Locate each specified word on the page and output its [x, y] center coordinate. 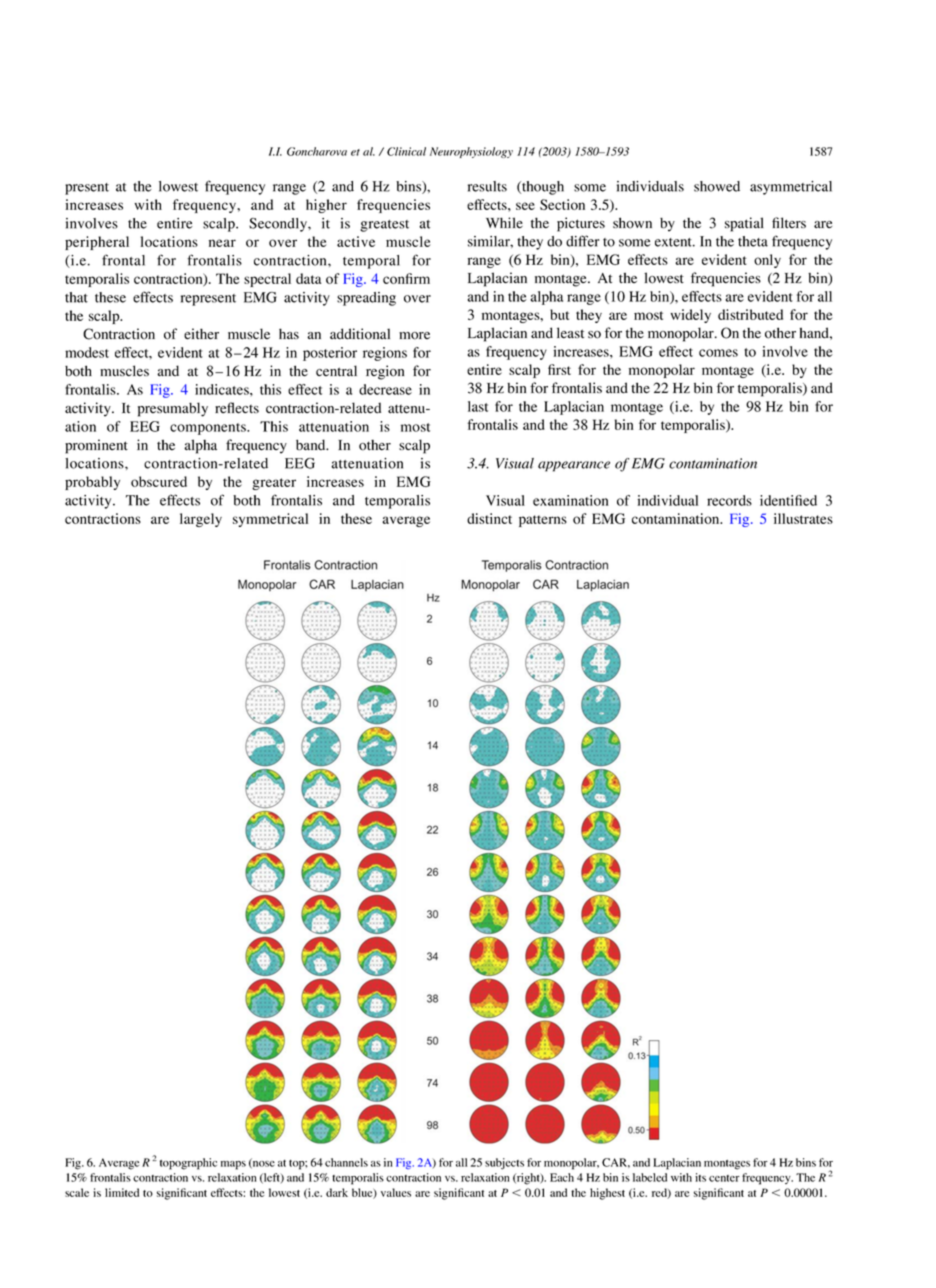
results [487, 186]
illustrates [803, 518]
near [222, 243]
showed [717, 186]
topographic [188, 1164]
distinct [489, 518]
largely [201, 520]
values [396, 1192]
